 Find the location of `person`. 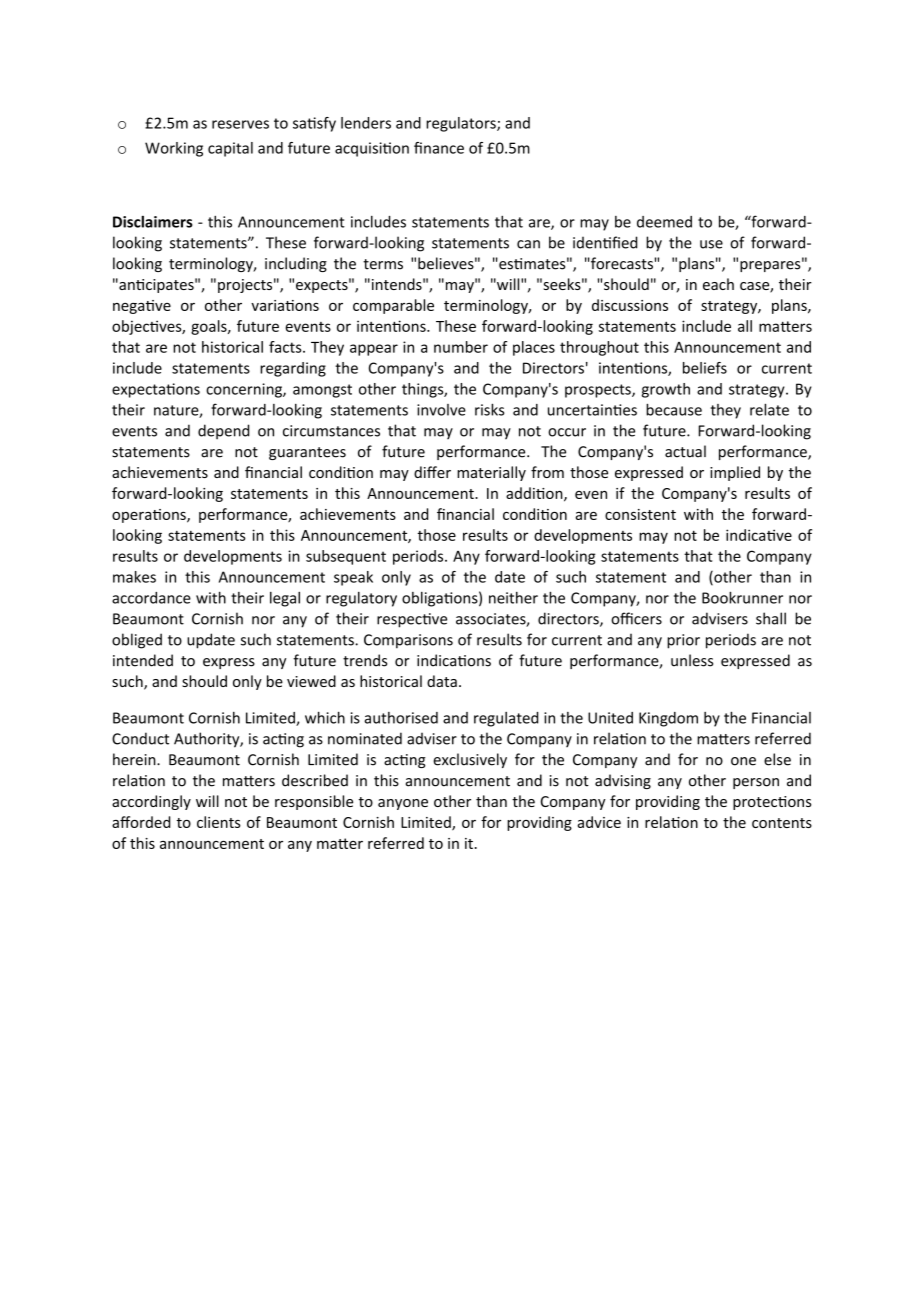

person is located at coordinates (756, 783).
